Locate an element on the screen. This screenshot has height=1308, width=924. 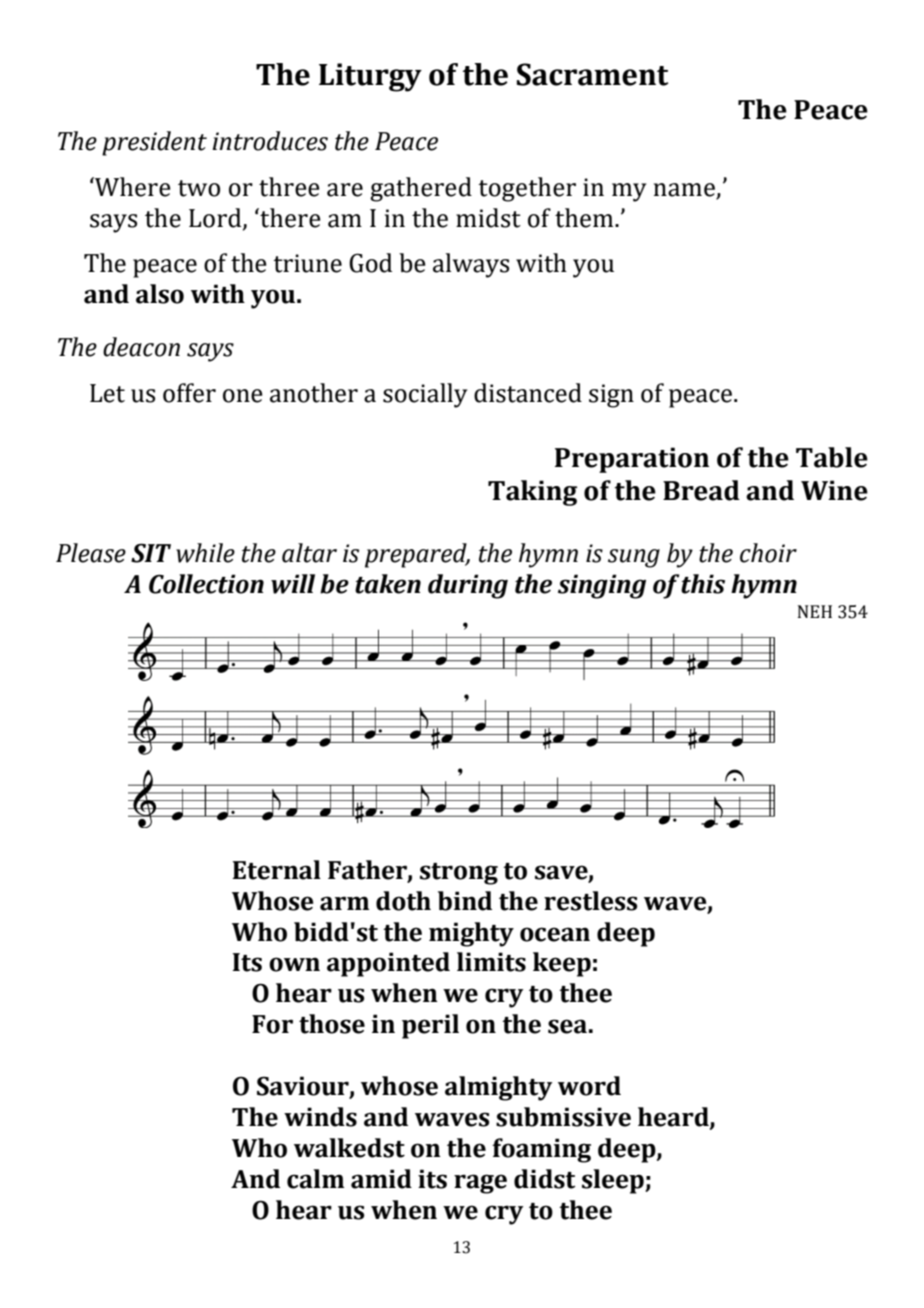
Taking is located at coordinates (532, 493).
